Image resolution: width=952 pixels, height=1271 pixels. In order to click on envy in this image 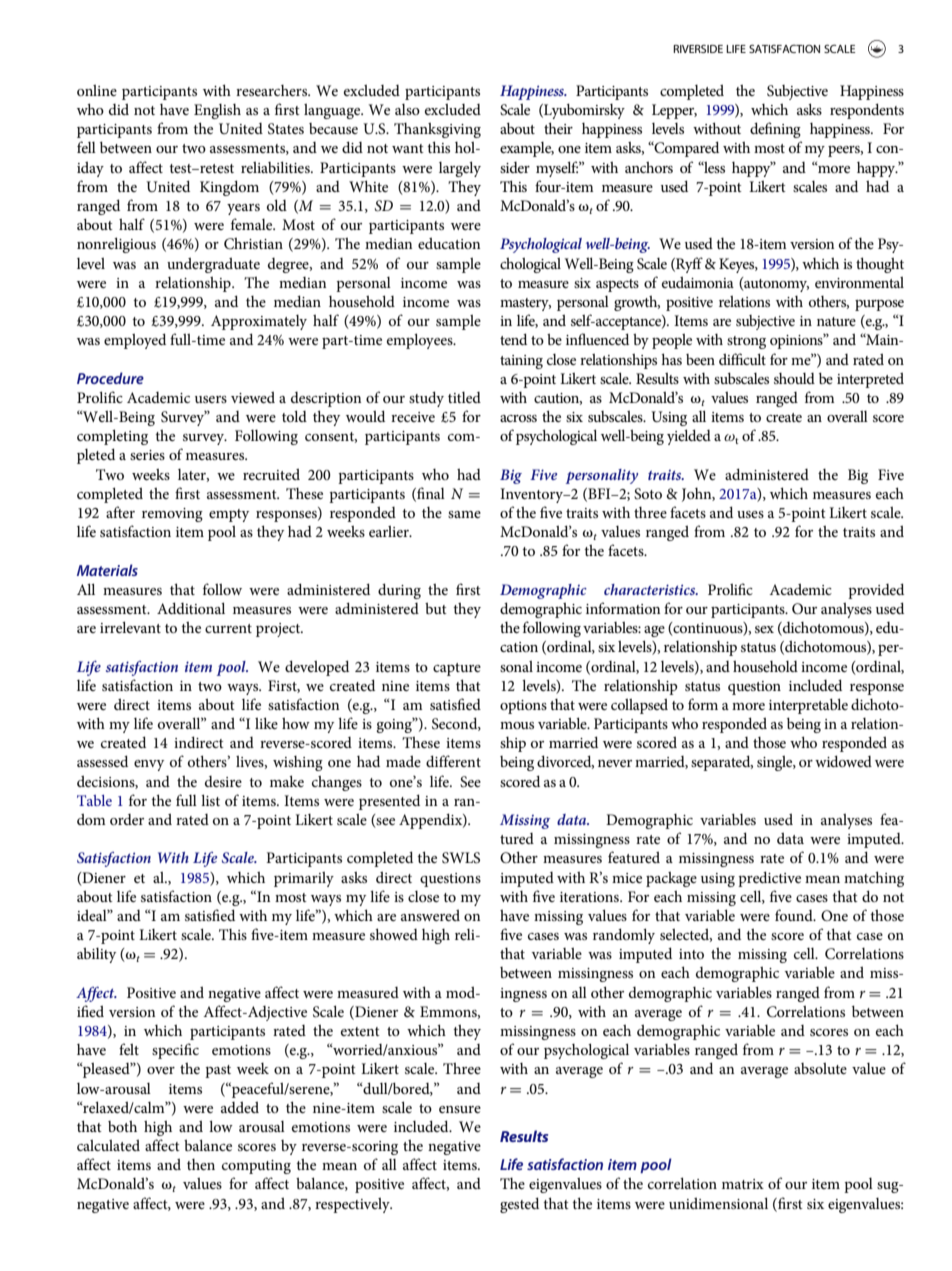, I will do `click(149, 765)`.
